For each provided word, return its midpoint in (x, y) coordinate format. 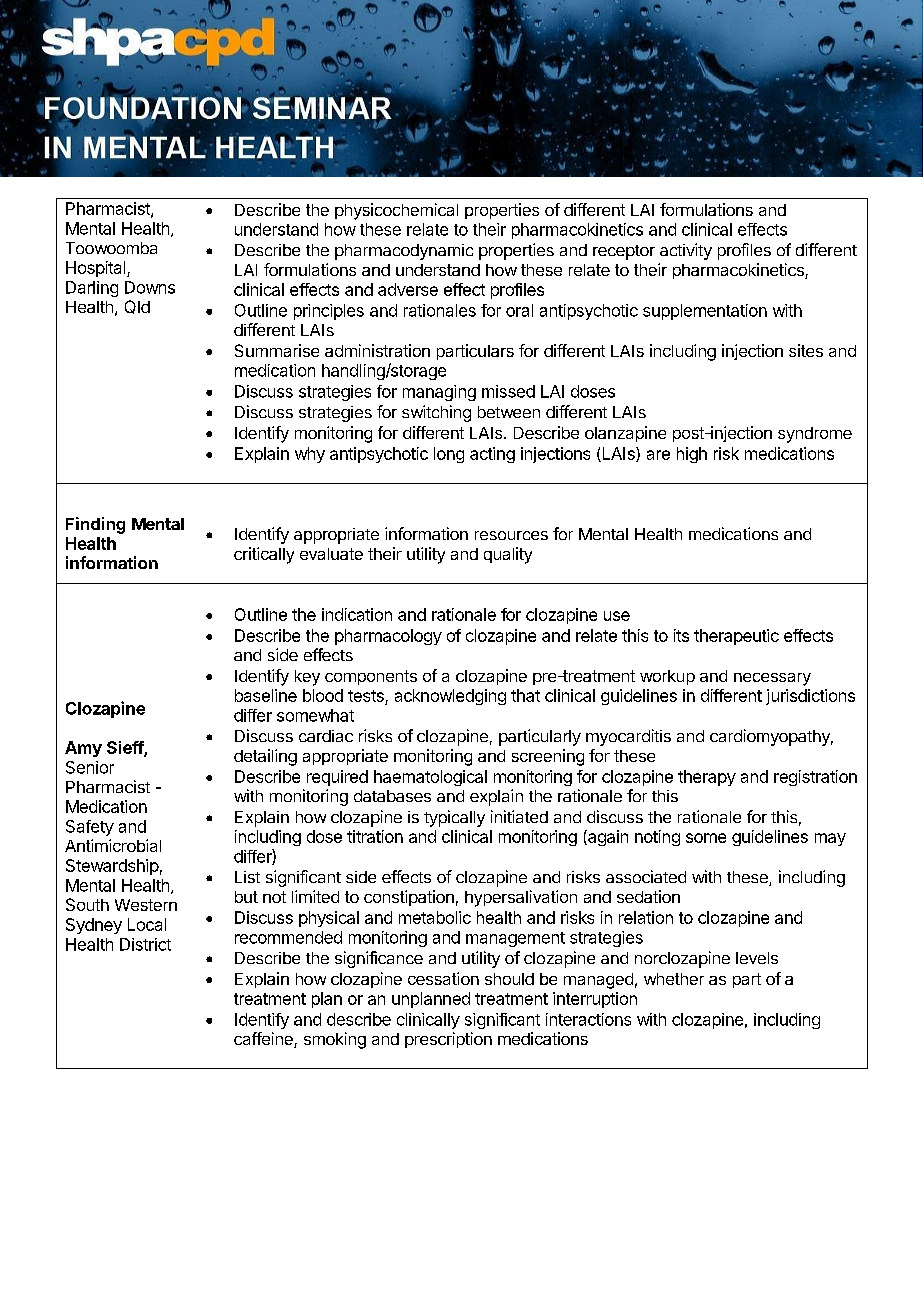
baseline (266, 695)
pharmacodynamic (404, 252)
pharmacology (388, 637)
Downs (150, 287)
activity (686, 251)
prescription (448, 1040)
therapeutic (736, 637)
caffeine (264, 1040)
